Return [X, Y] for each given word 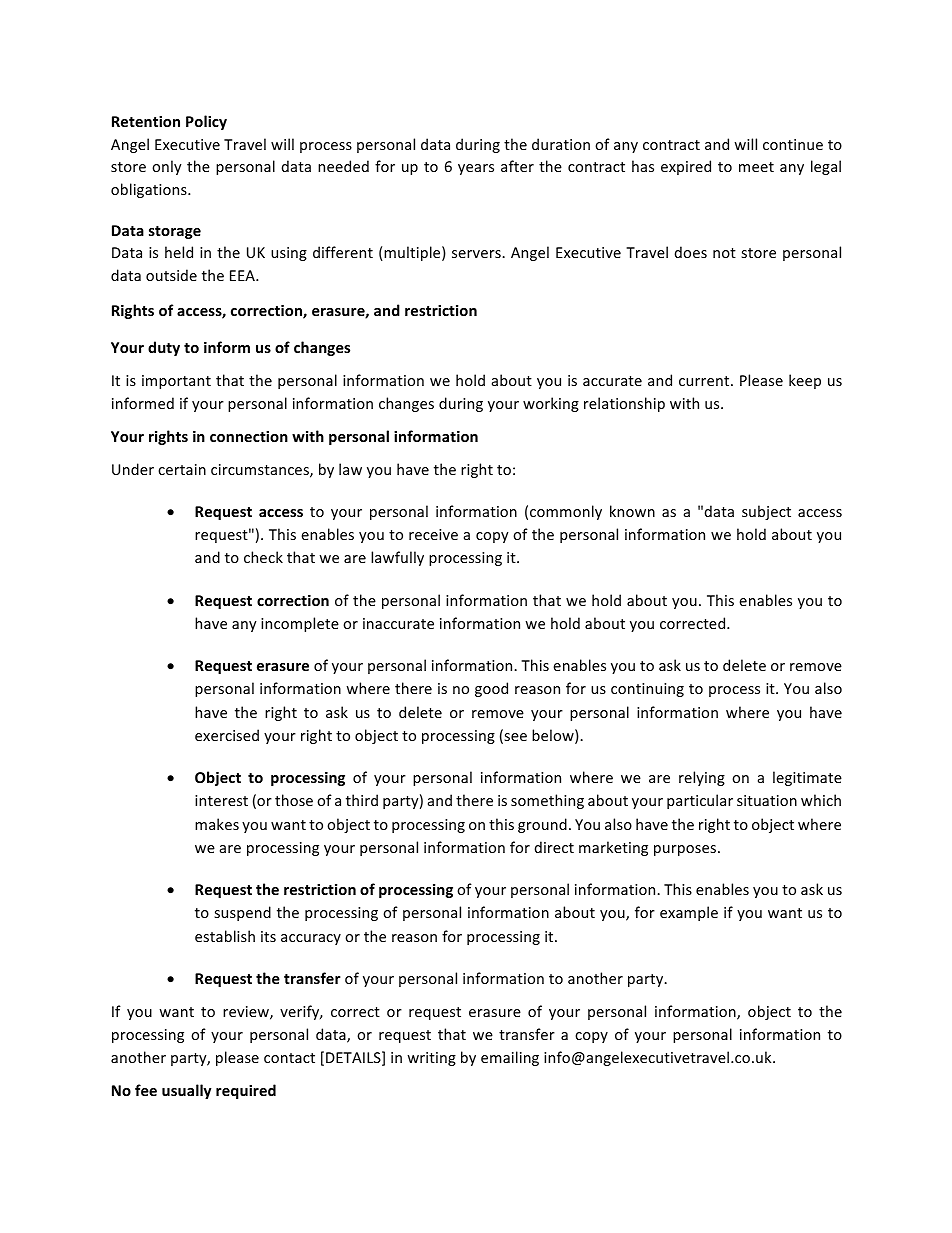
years [476, 169]
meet [756, 167]
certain [182, 469]
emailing [510, 1058]
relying [702, 778]
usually [186, 1091]
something [547, 801]
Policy [206, 122]
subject [766, 512]
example [689, 913]
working [551, 404]
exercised [227, 735]
